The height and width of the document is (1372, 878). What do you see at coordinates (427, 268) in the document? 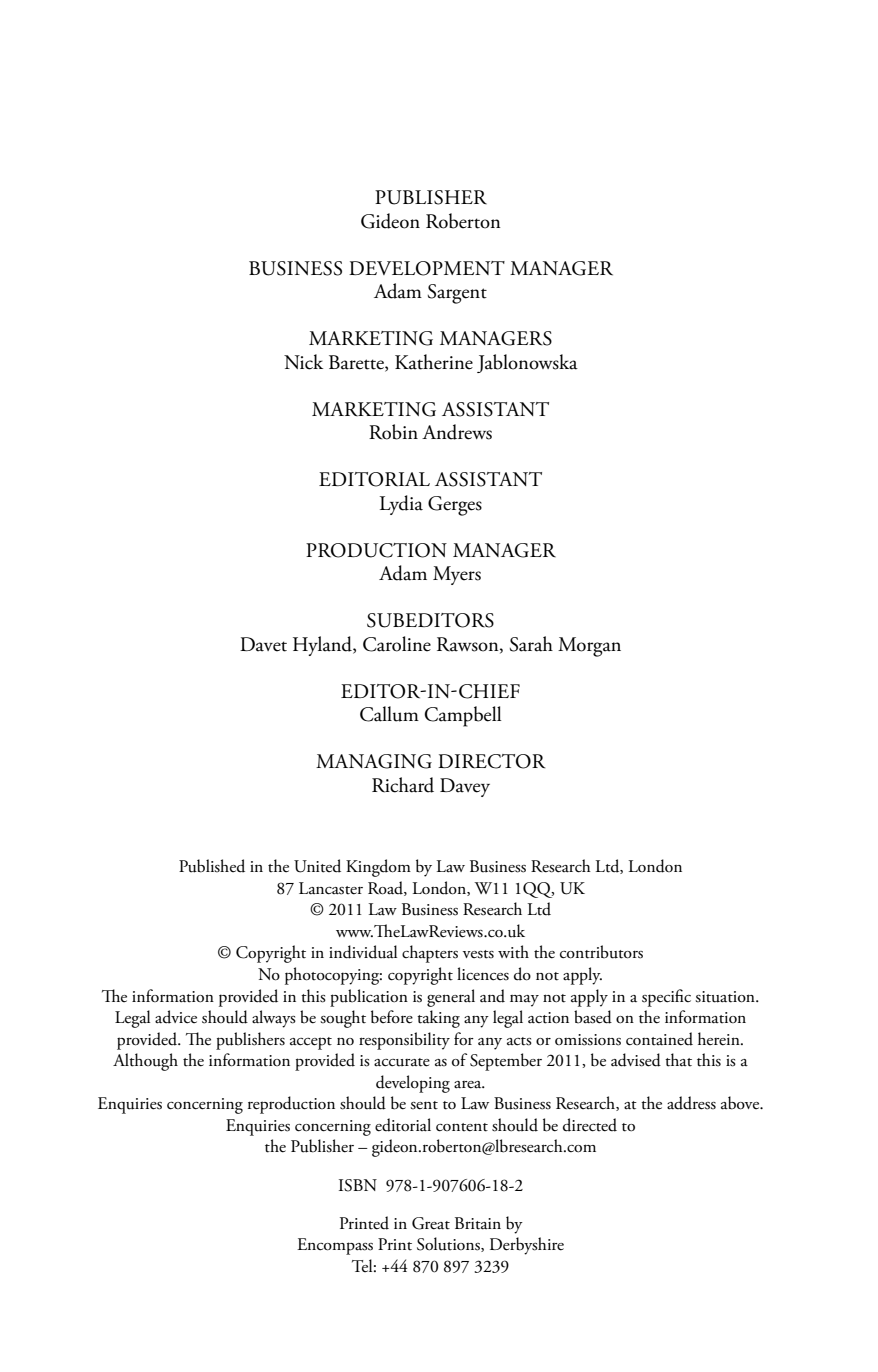
I see `development` at bounding box center [427, 268].
